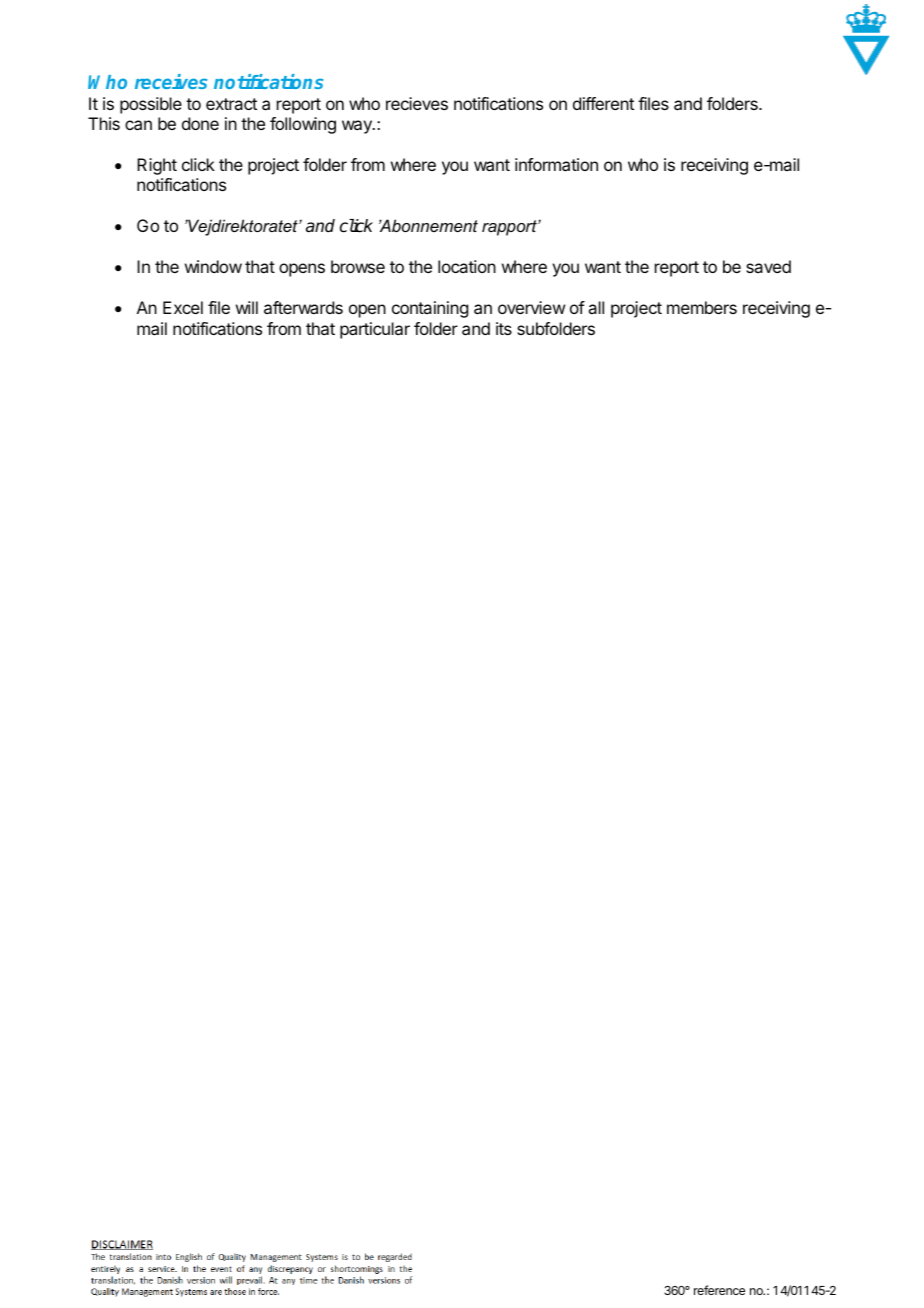  Describe the element at coordinates (375, 330) in the page. I see `particular` at that location.
